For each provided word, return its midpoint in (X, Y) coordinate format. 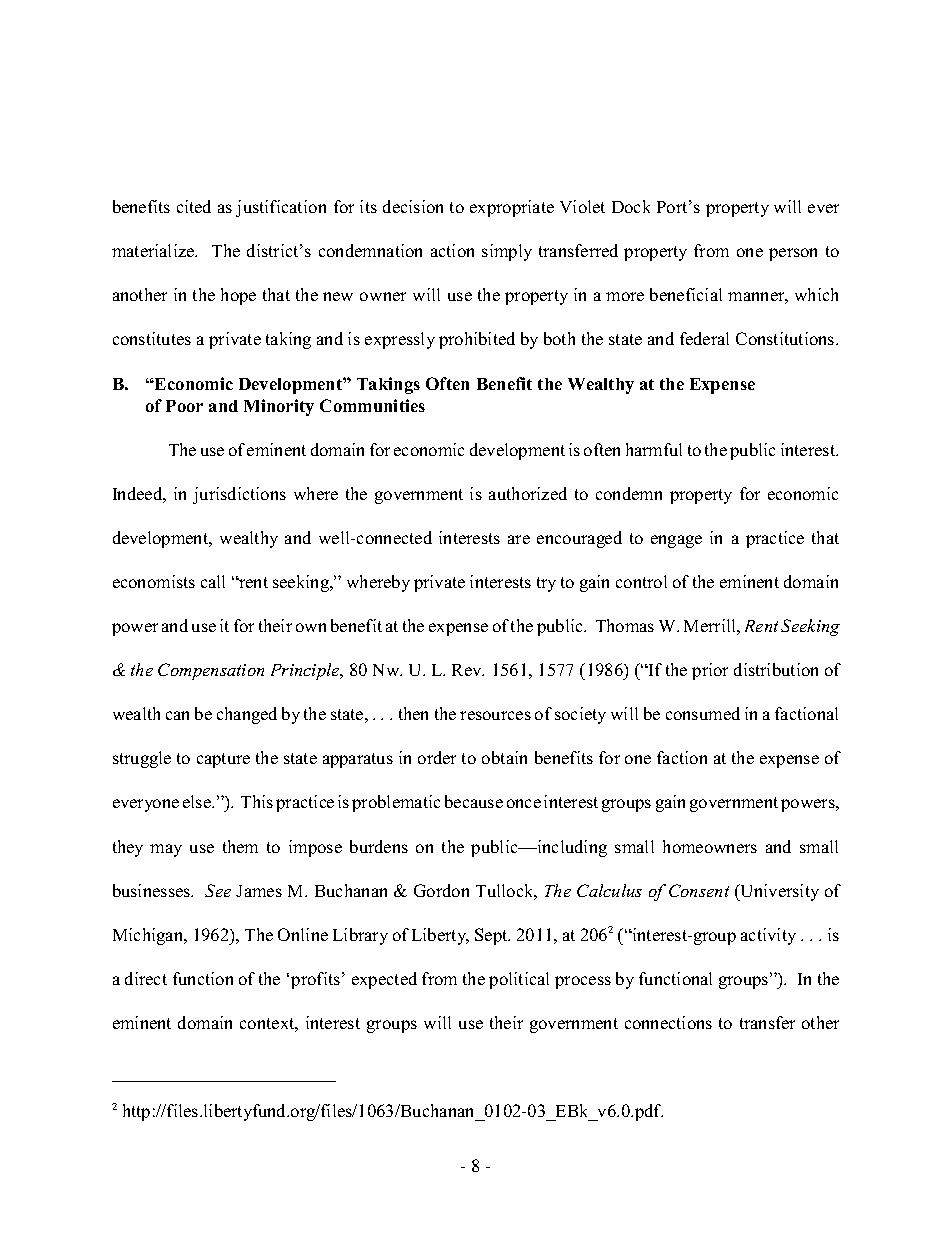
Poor (184, 406)
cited (194, 206)
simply (507, 252)
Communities (372, 405)
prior (710, 671)
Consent (699, 890)
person (793, 254)
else (198, 801)
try (546, 584)
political (519, 980)
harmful (654, 449)
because (474, 801)
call (213, 581)
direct (146, 978)
